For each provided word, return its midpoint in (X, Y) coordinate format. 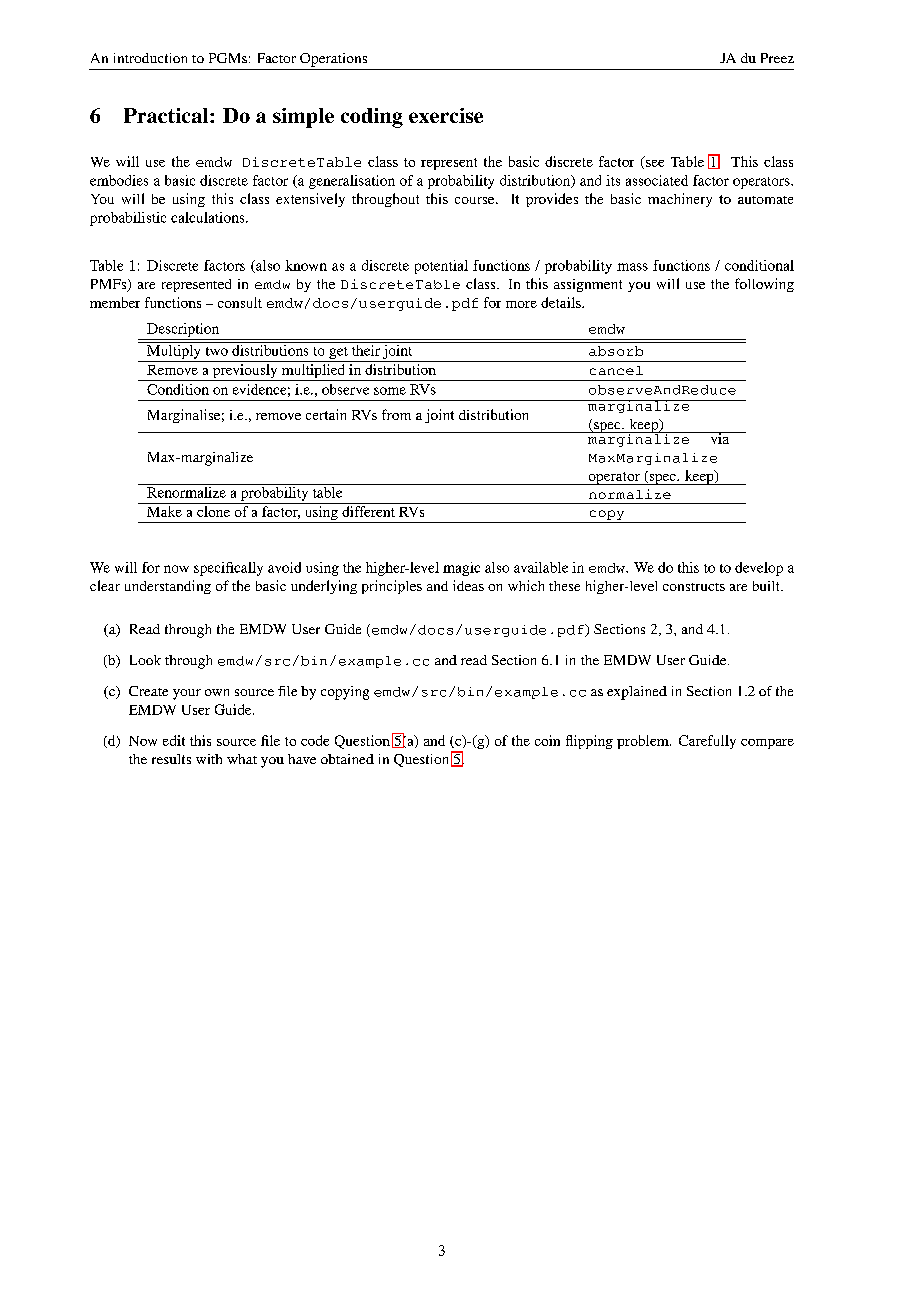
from (396, 414)
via (720, 438)
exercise (446, 115)
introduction (150, 58)
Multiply (174, 350)
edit (174, 740)
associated (657, 180)
